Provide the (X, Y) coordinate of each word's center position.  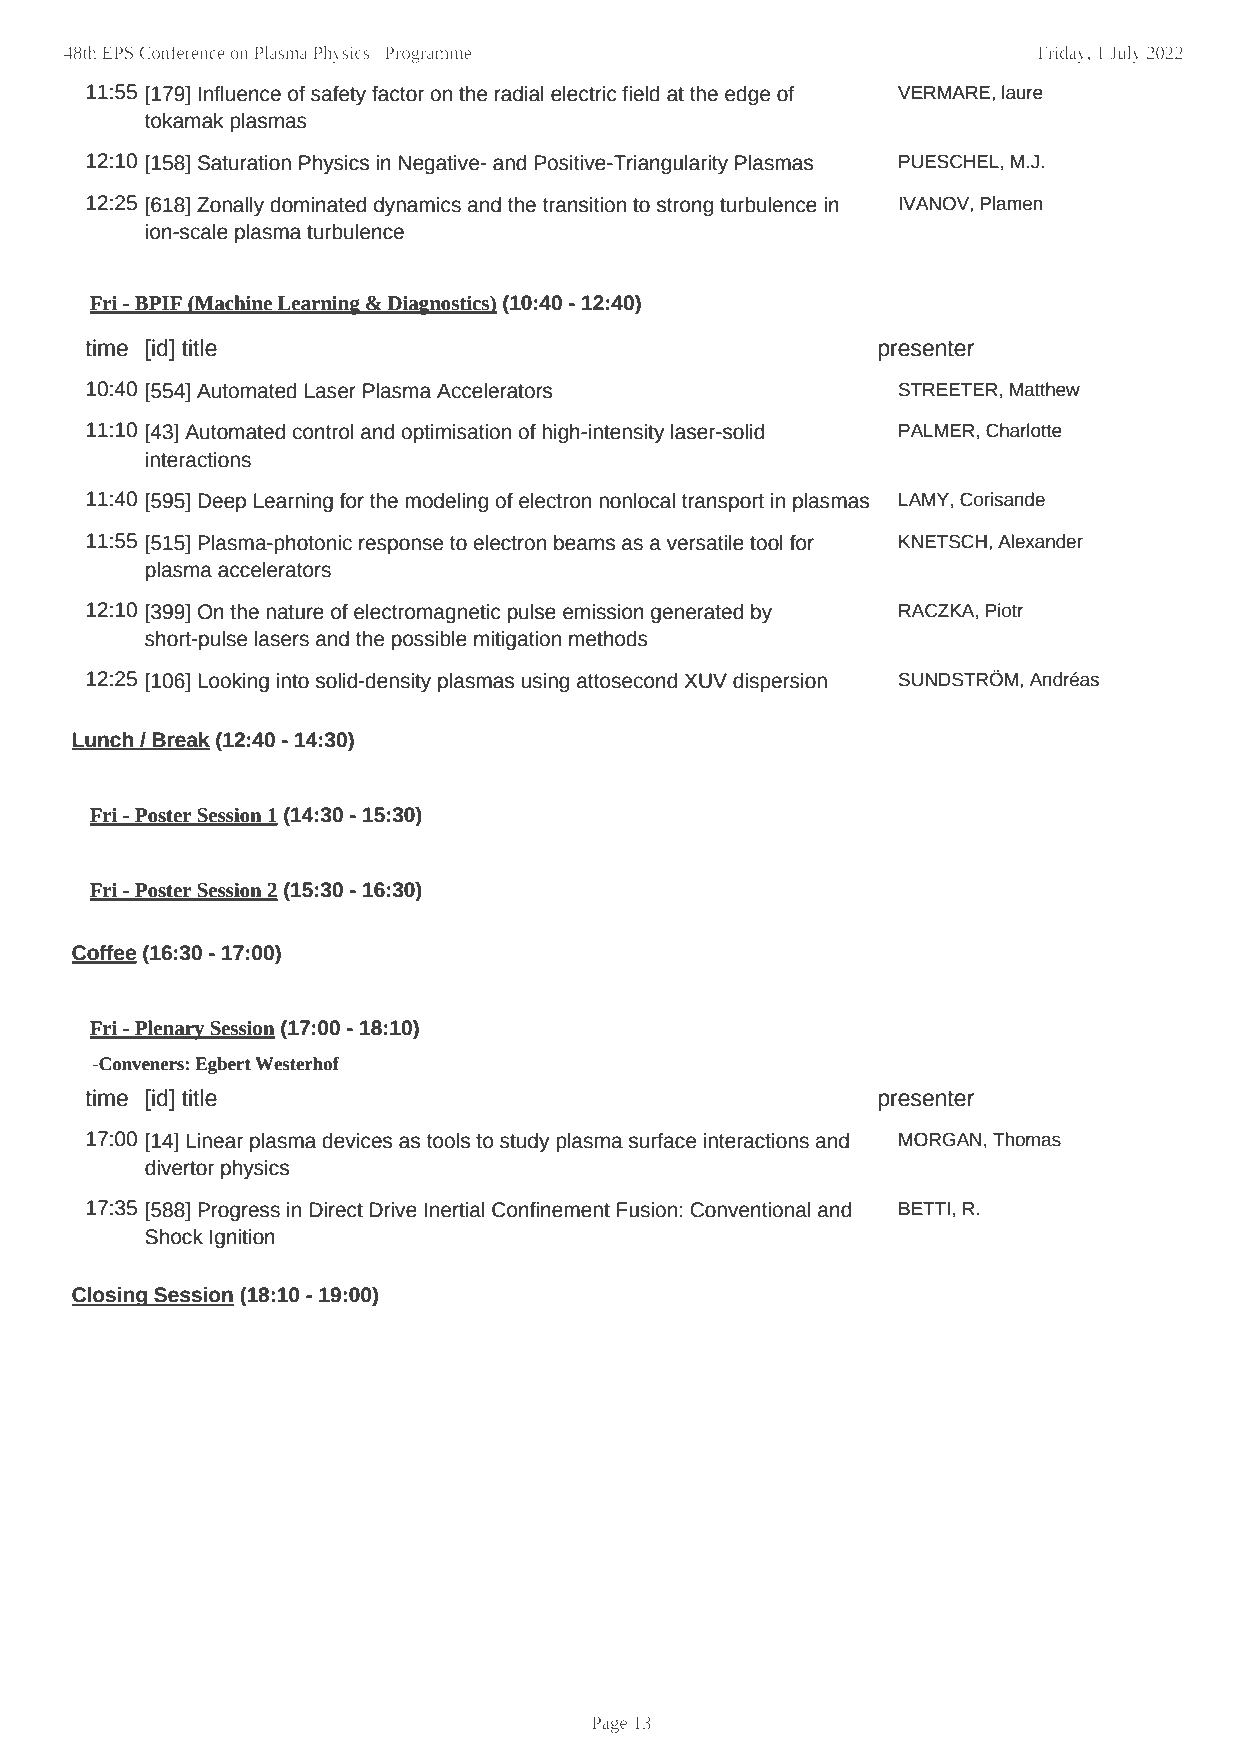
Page (609, 1724)
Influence (239, 94)
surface (662, 1141)
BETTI (924, 1208)
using (545, 683)
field (641, 94)
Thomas (1027, 1139)
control (323, 432)
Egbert (223, 1065)
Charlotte (1024, 430)
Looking (233, 683)
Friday (1063, 54)
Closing (110, 1297)
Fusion (647, 1210)
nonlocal (637, 501)
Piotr (1004, 610)
